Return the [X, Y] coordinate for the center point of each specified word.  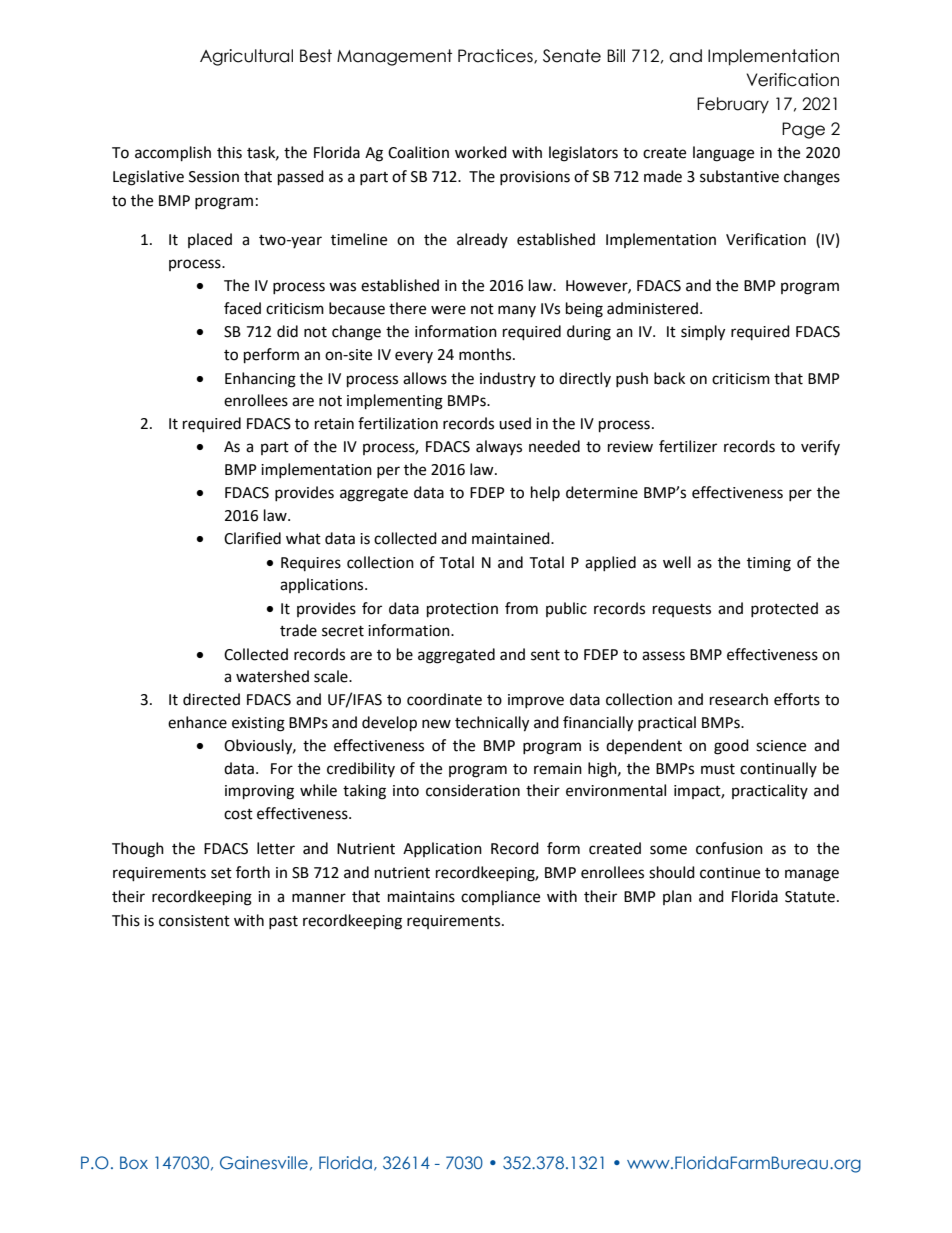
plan [677, 897]
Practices [496, 56]
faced [242, 308]
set [221, 873]
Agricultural [246, 57]
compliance [500, 897]
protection [462, 610]
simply [703, 333]
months [486, 354]
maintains [421, 897]
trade [298, 630]
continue [730, 873]
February [733, 105]
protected [784, 609]
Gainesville [264, 1162]
